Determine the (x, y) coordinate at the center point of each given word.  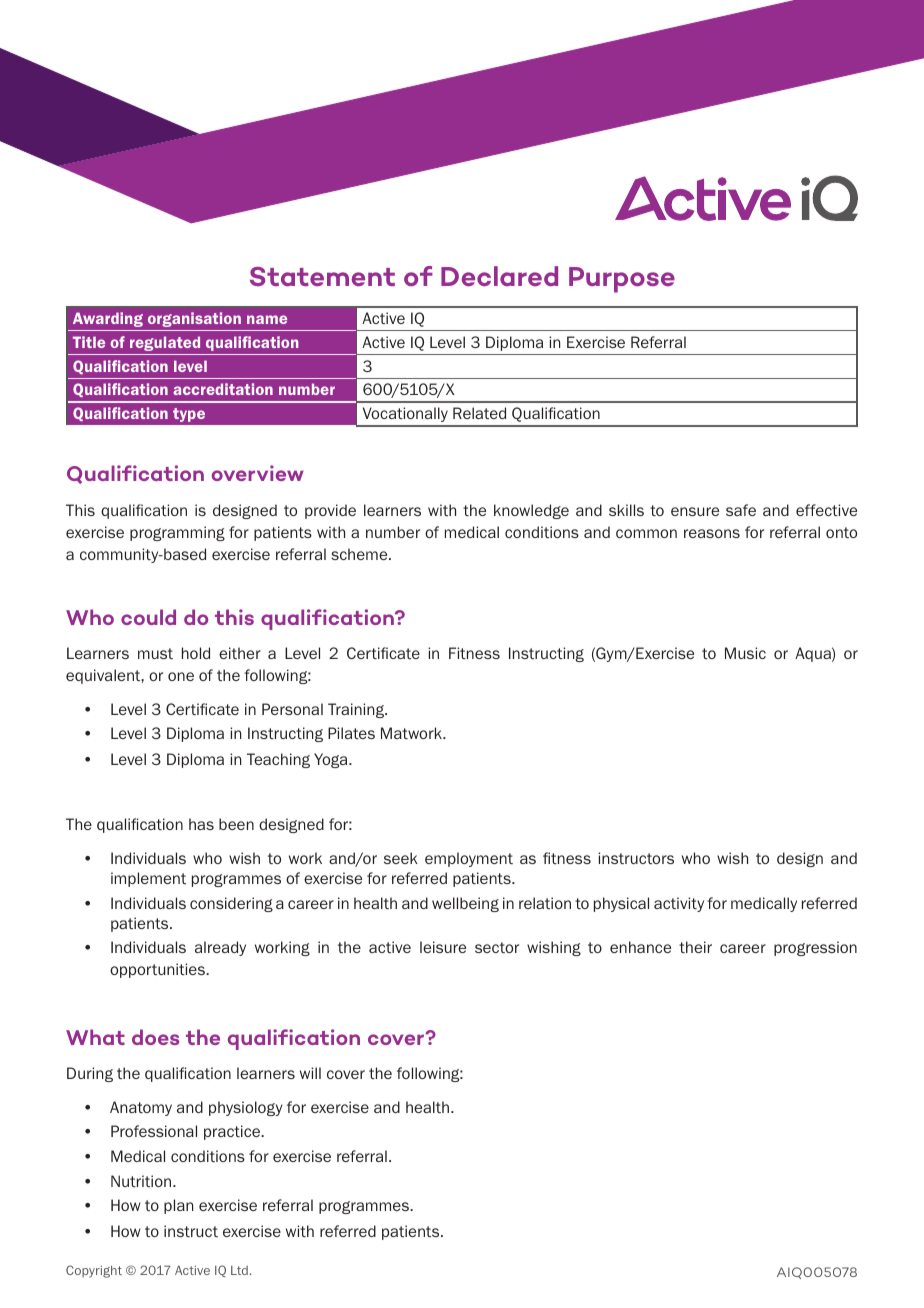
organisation (194, 319)
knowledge (531, 511)
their (695, 947)
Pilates (351, 733)
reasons (712, 533)
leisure (443, 947)
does (155, 1037)
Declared (499, 276)
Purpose (622, 280)
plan (178, 1206)
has (201, 824)
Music (745, 653)
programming (177, 533)
